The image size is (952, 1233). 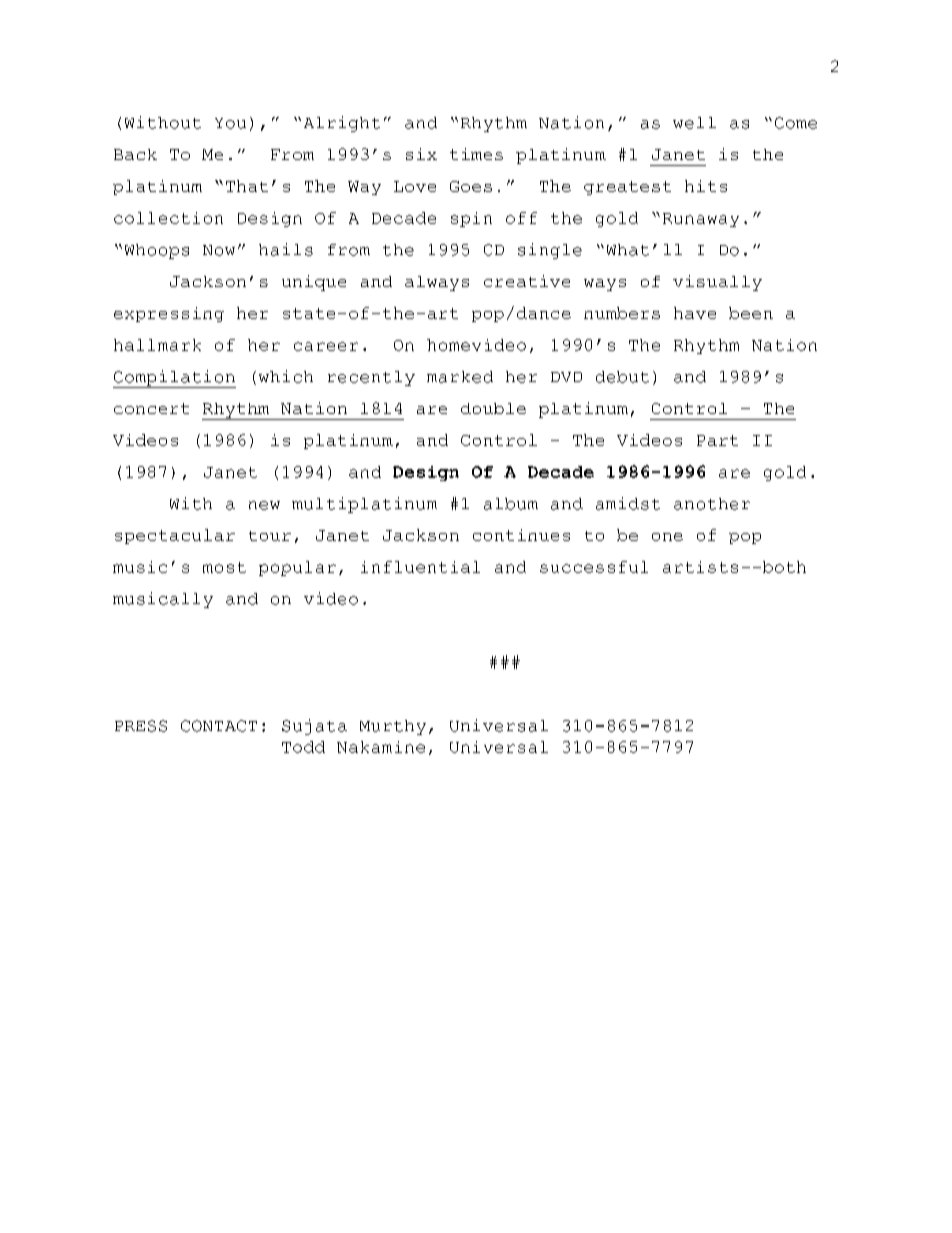 I want to click on CONTACT, so click(x=219, y=726).
